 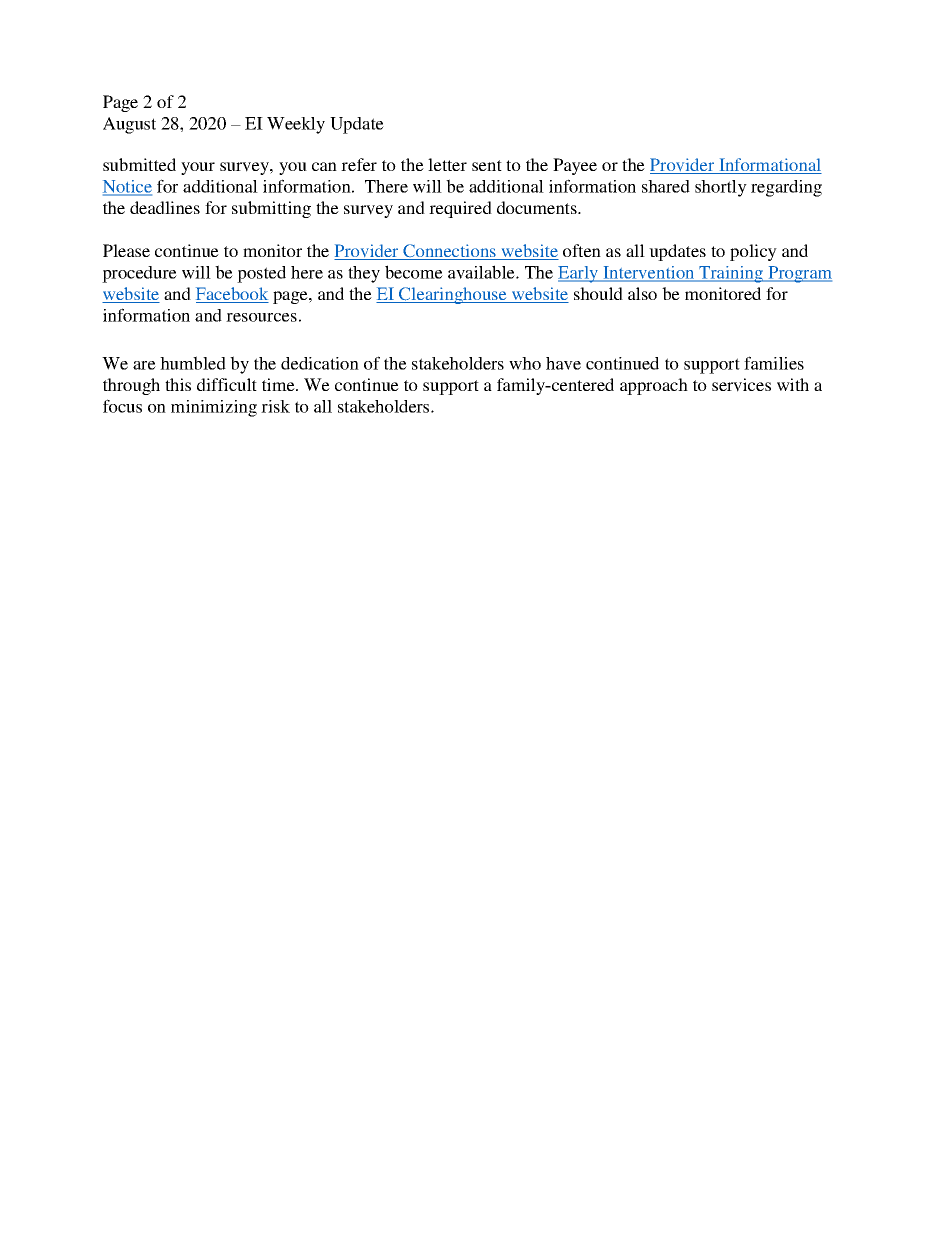 I want to click on available, so click(x=482, y=272).
